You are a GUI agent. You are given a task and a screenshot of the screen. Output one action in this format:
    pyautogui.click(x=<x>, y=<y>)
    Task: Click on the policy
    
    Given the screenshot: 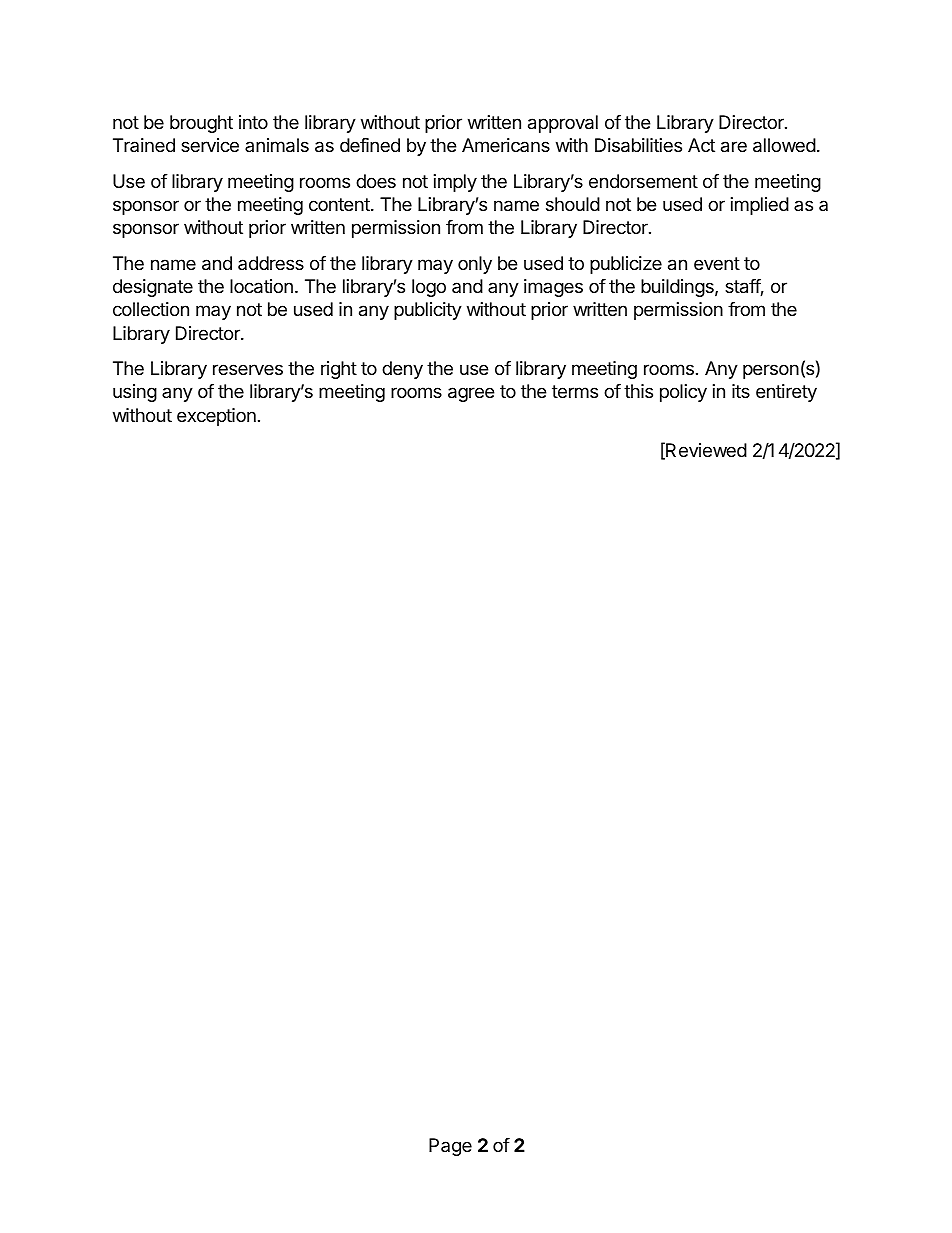 What is the action you would take?
    pyautogui.click(x=683, y=393)
